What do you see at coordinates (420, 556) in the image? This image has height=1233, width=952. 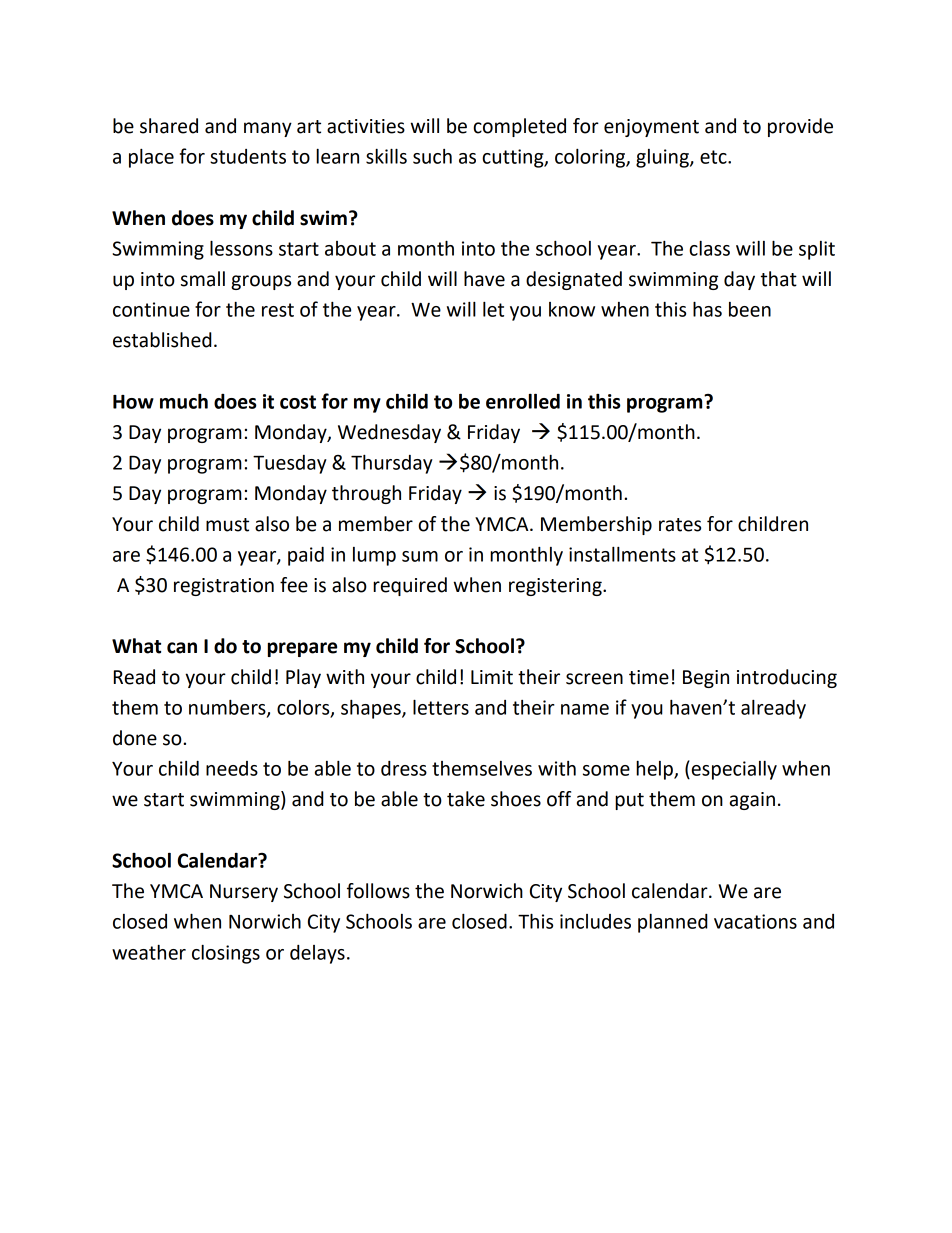 I see `sum` at bounding box center [420, 556].
